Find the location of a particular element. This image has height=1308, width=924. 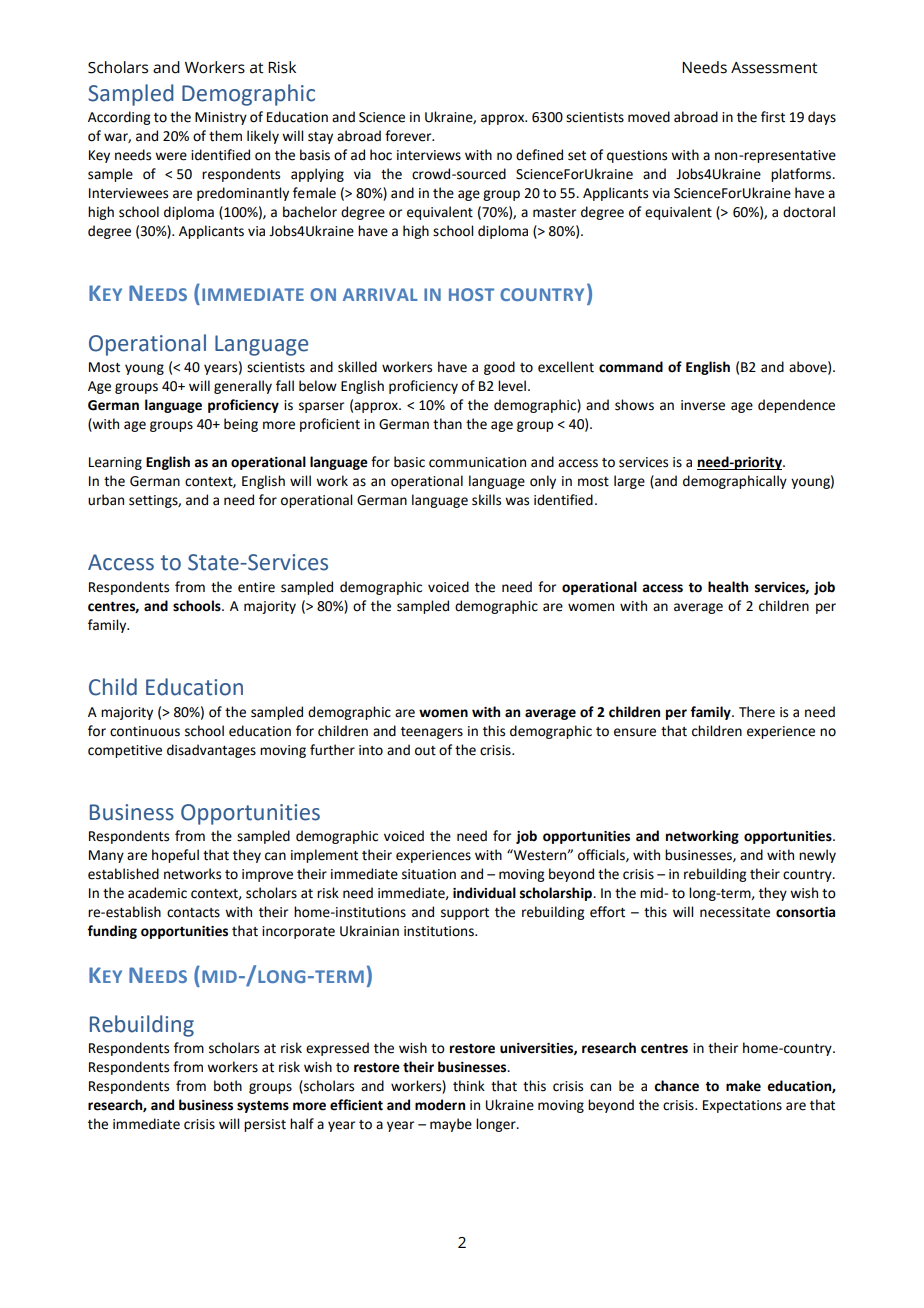

forever is located at coordinates (409, 136).
